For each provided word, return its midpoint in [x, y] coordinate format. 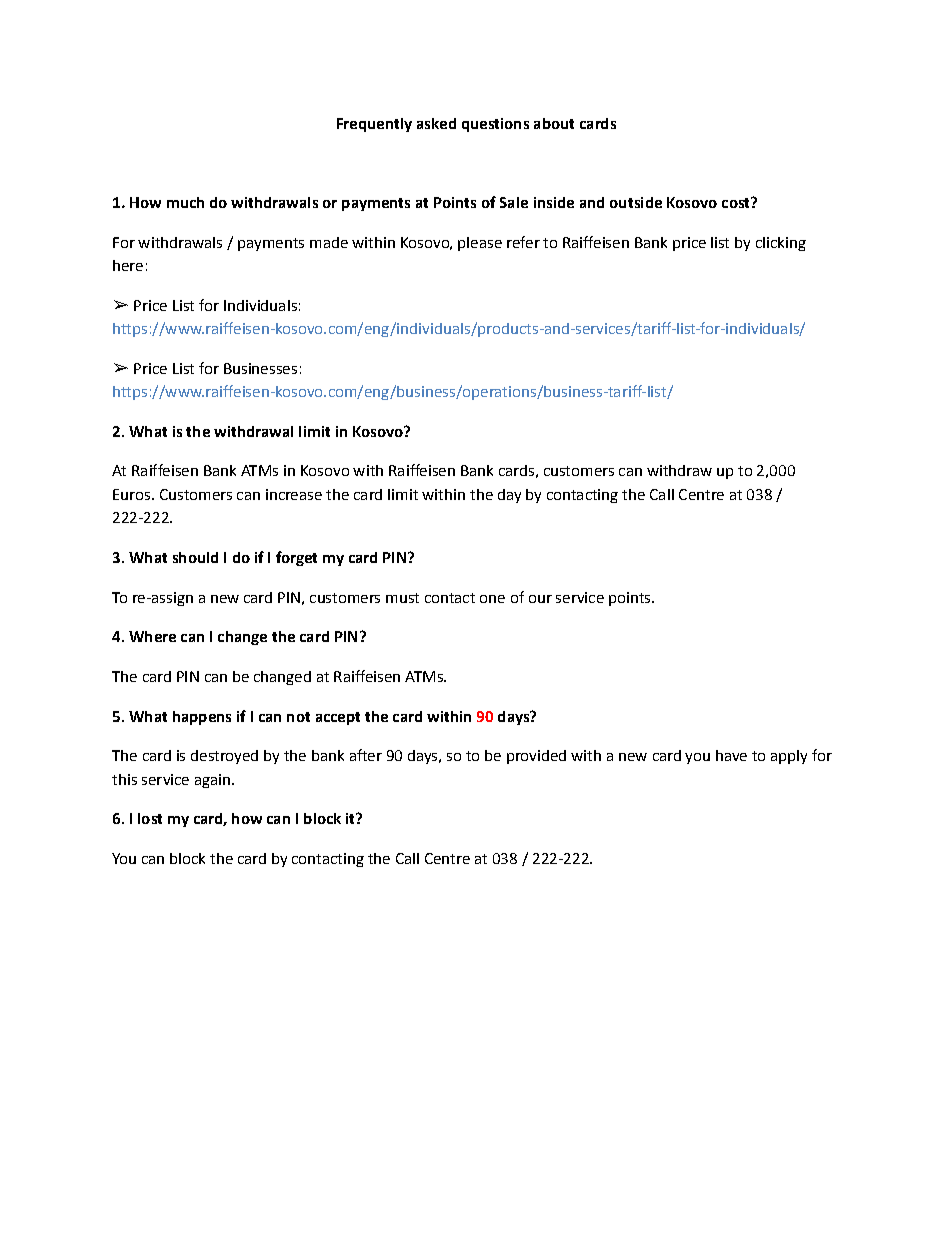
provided [536, 757]
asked [436, 123]
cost [737, 202]
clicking [781, 244]
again [212, 781]
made [329, 242]
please [480, 244]
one [492, 599]
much [185, 202]
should [195, 557]
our [540, 599]
